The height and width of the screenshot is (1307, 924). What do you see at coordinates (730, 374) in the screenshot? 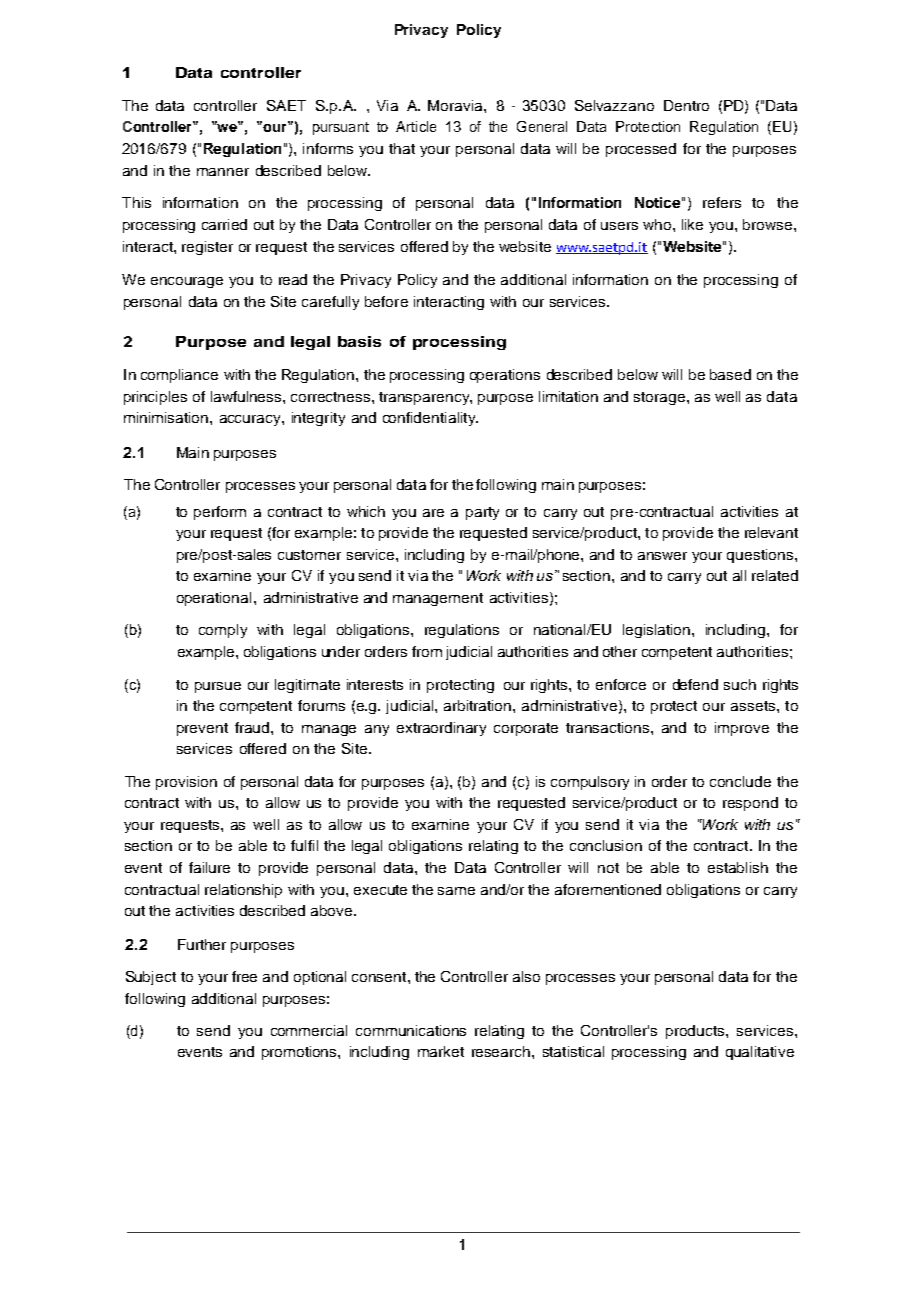
I see `based` at bounding box center [730, 374].
